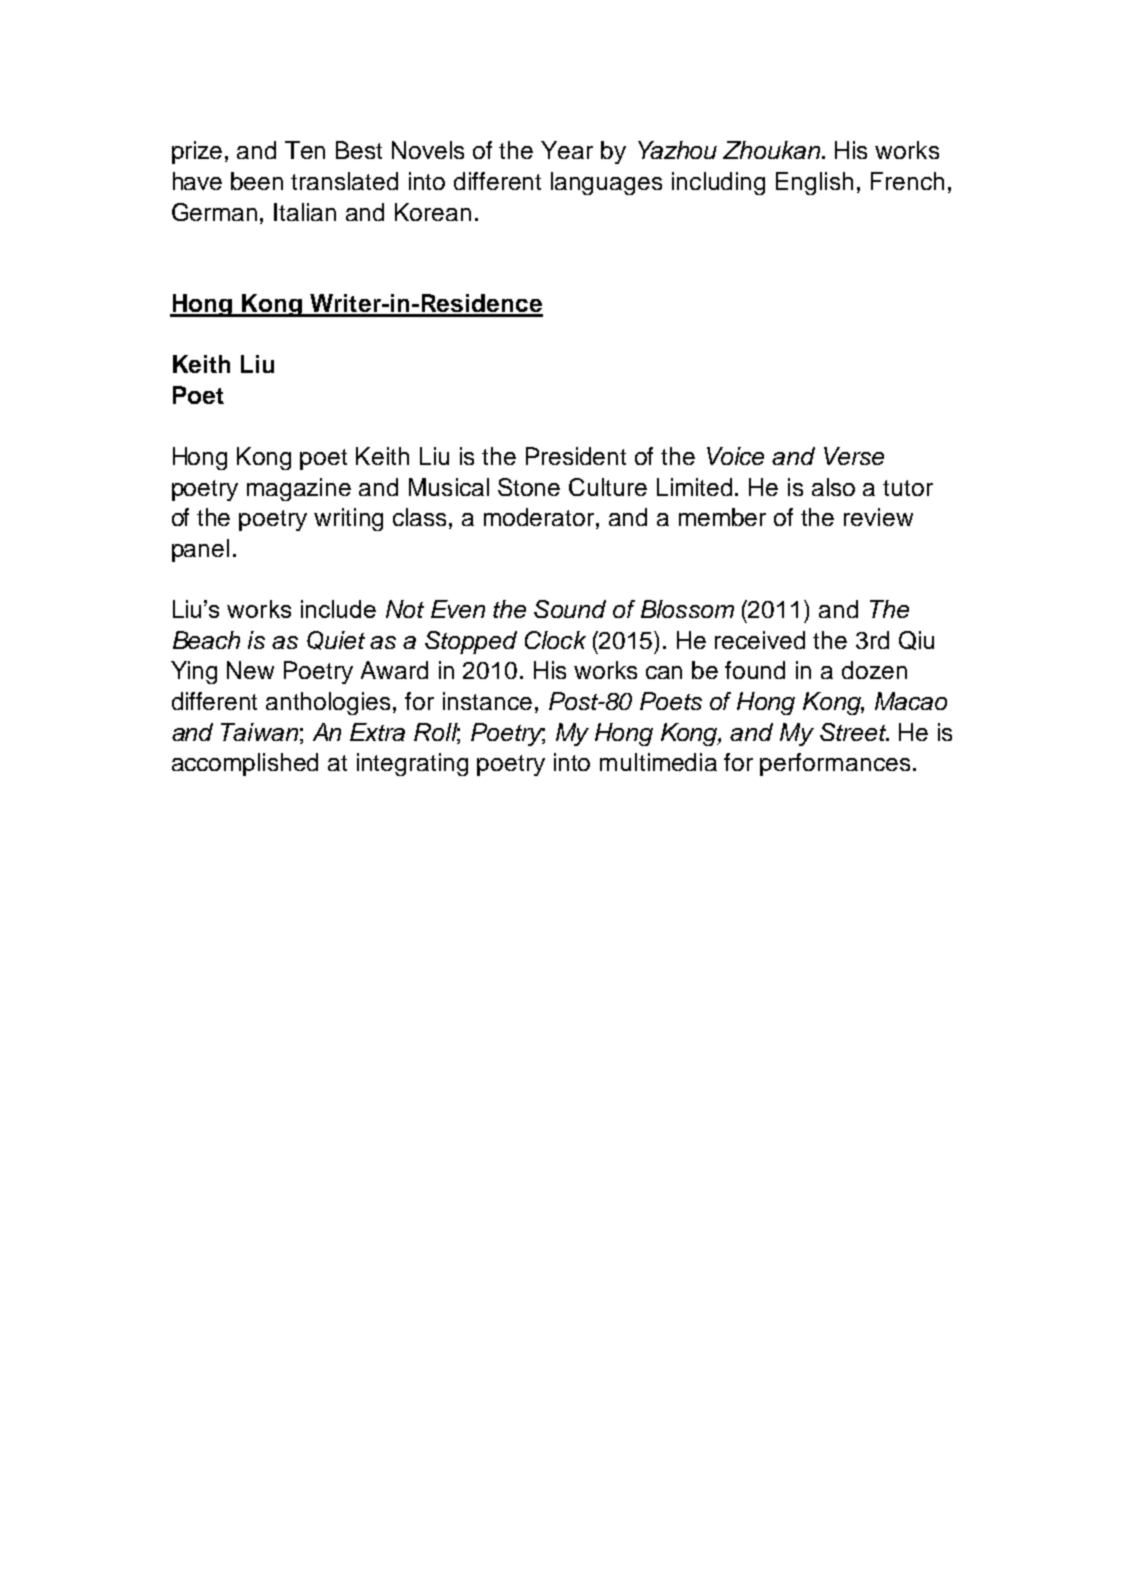 This document has height=1596, width=1128. What do you see at coordinates (200, 550) in the document?
I see `panel` at bounding box center [200, 550].
